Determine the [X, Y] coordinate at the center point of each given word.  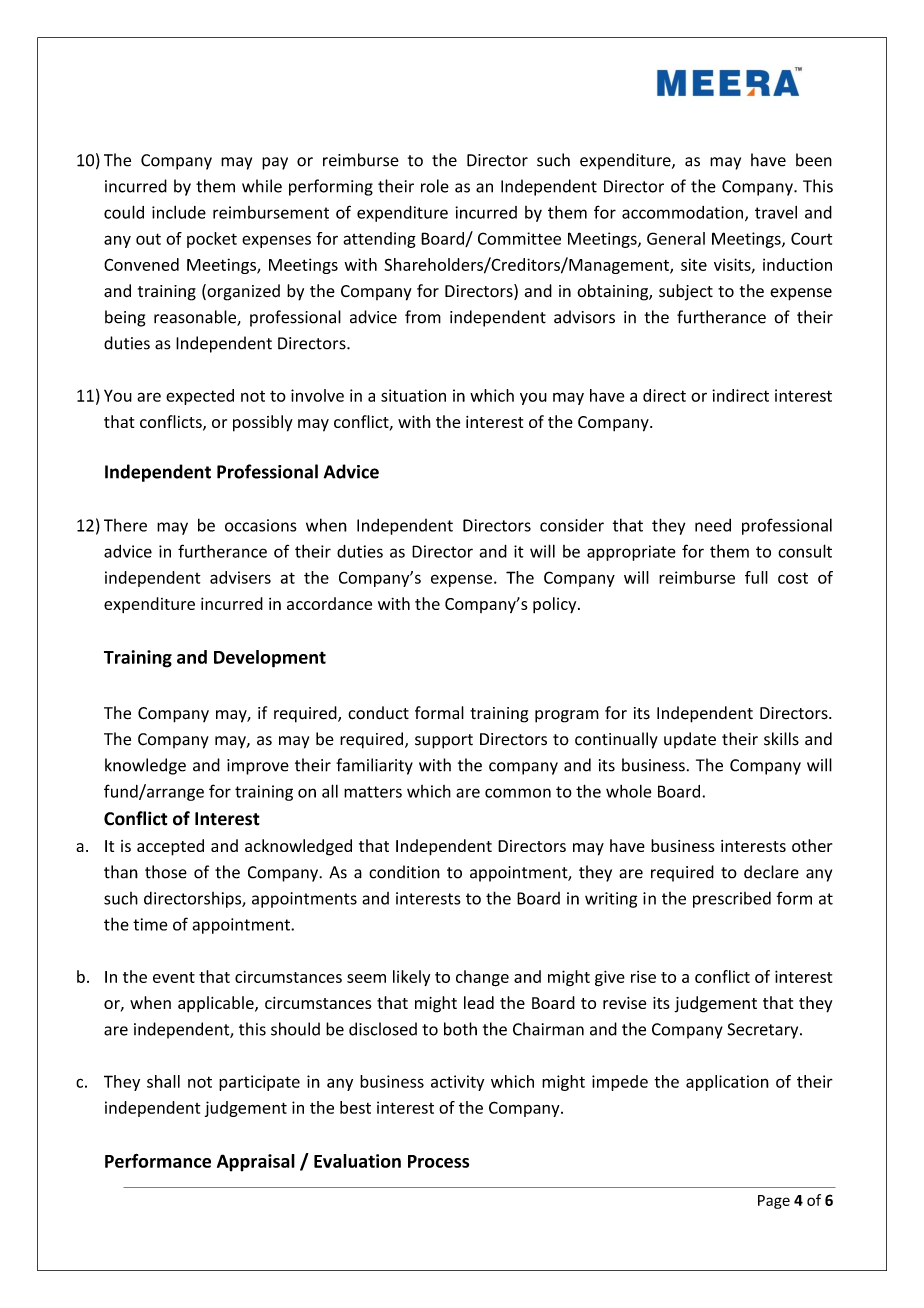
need [713, 525]
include [179, 212]
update [690, 740]
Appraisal [256, 1163]
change [482, 978]
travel [776, 212]
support [444, 741]
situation [413, 395]
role [435, 186]
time [150, 924]
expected [200, 397]
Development [270, 659]
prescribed [732, 899]
